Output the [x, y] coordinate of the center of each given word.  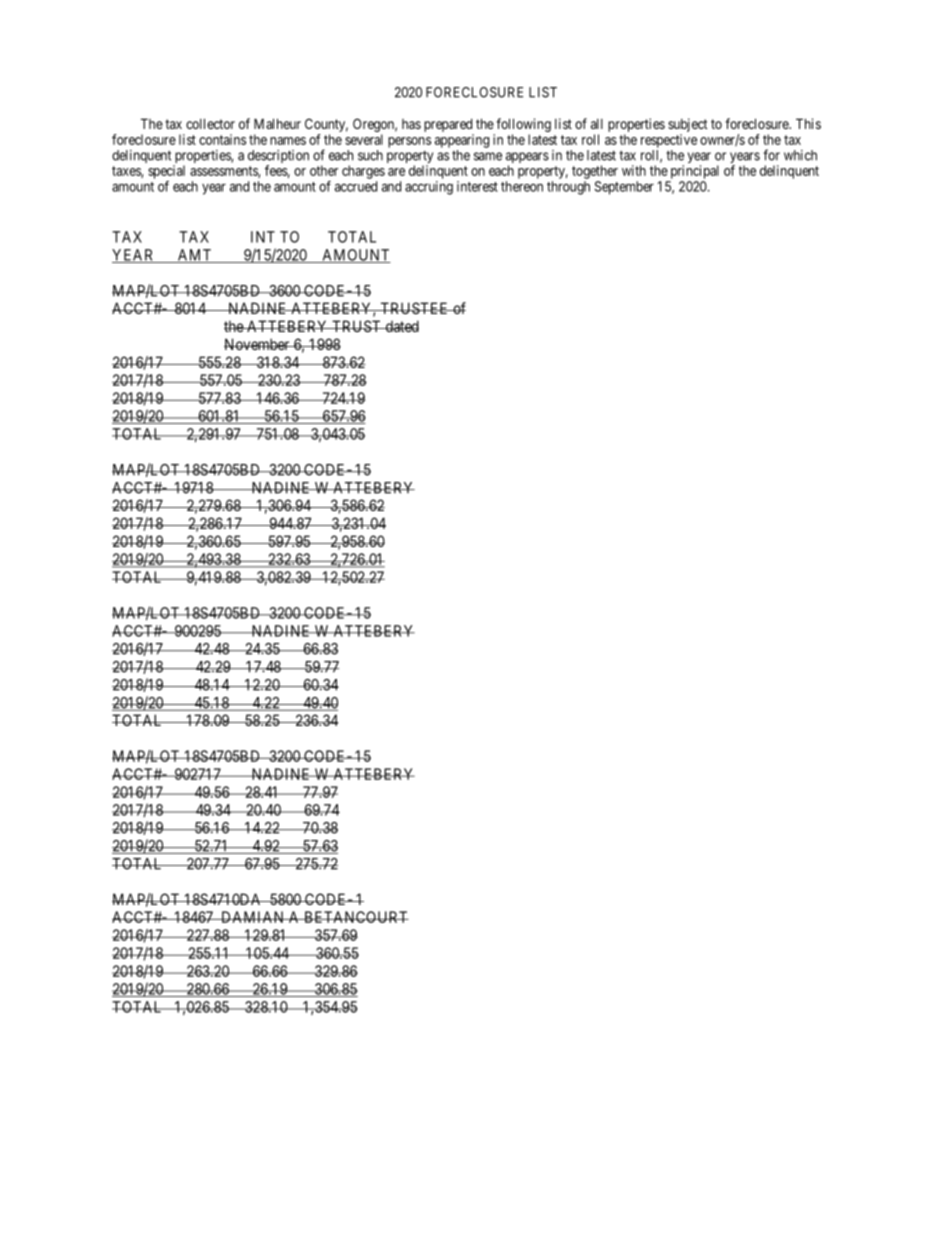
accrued [356, 186]
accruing [429, 188]
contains [222, 139]
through [568, 188]
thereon [522, 186]
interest [477, 186]
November [258, 344]
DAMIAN [253, 917]
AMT [194, 256]
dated [401, 326]
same [488, 156]
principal [695, 172]
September [624, 188]
